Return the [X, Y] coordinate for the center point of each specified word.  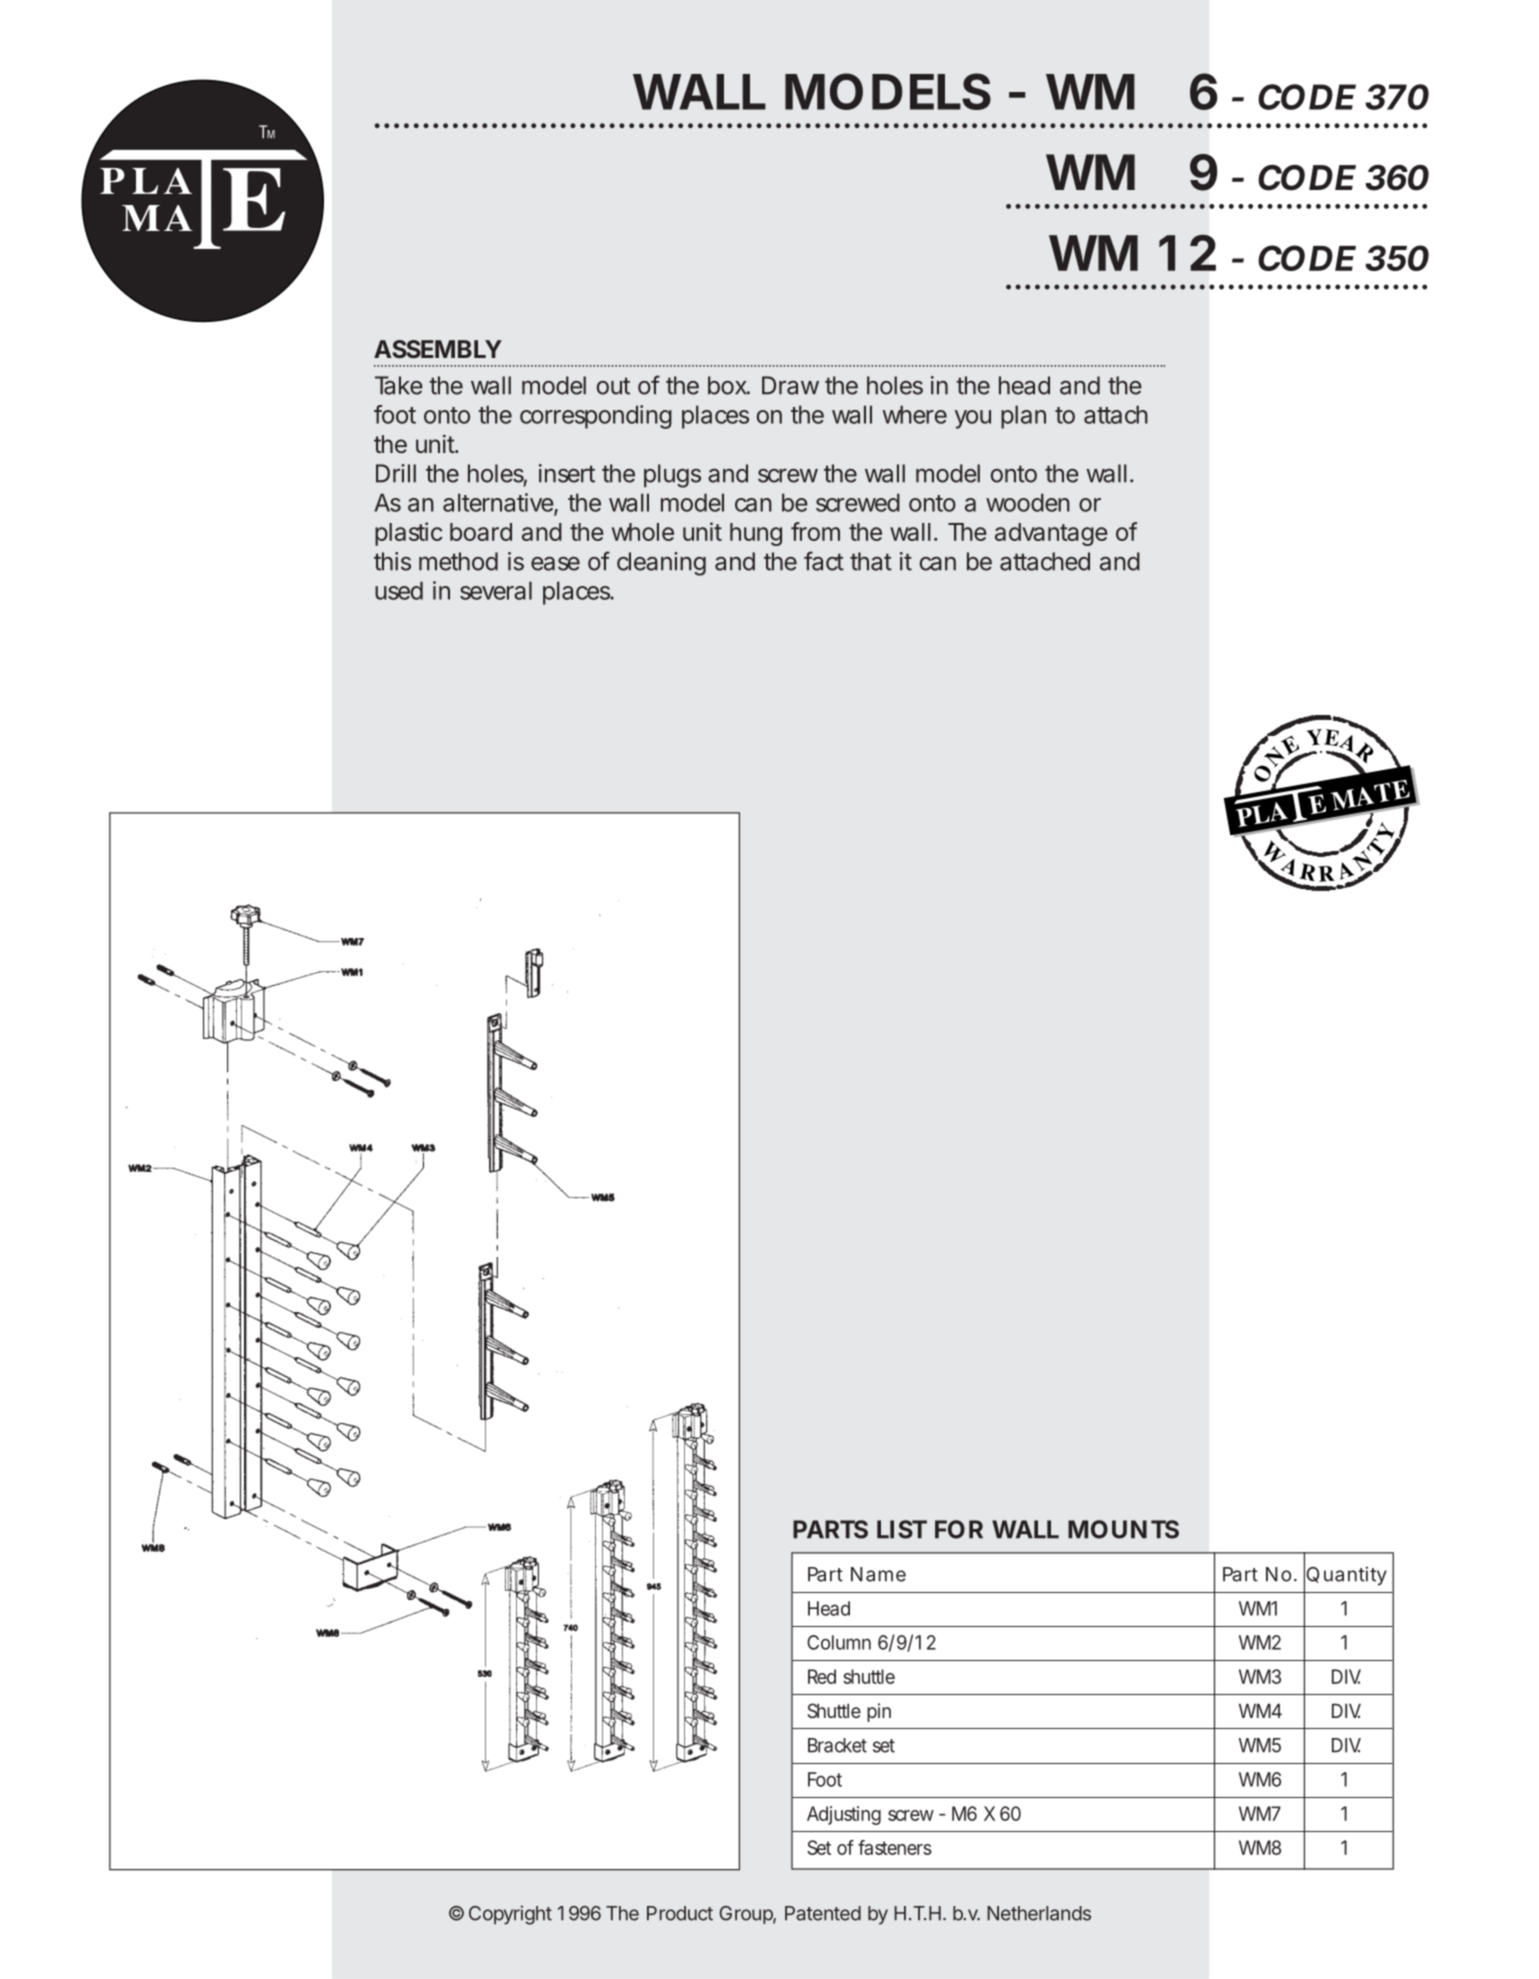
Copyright [510, 1915]
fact [824, 561]
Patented [823, 1913]
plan [1023, 417]
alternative [499, 503]
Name [878, 1574]
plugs [672, 476]
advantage [1051, 534]
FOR [959, 1529]
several [496, 590]
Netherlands [1039, 1913]
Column [839, 1642]
